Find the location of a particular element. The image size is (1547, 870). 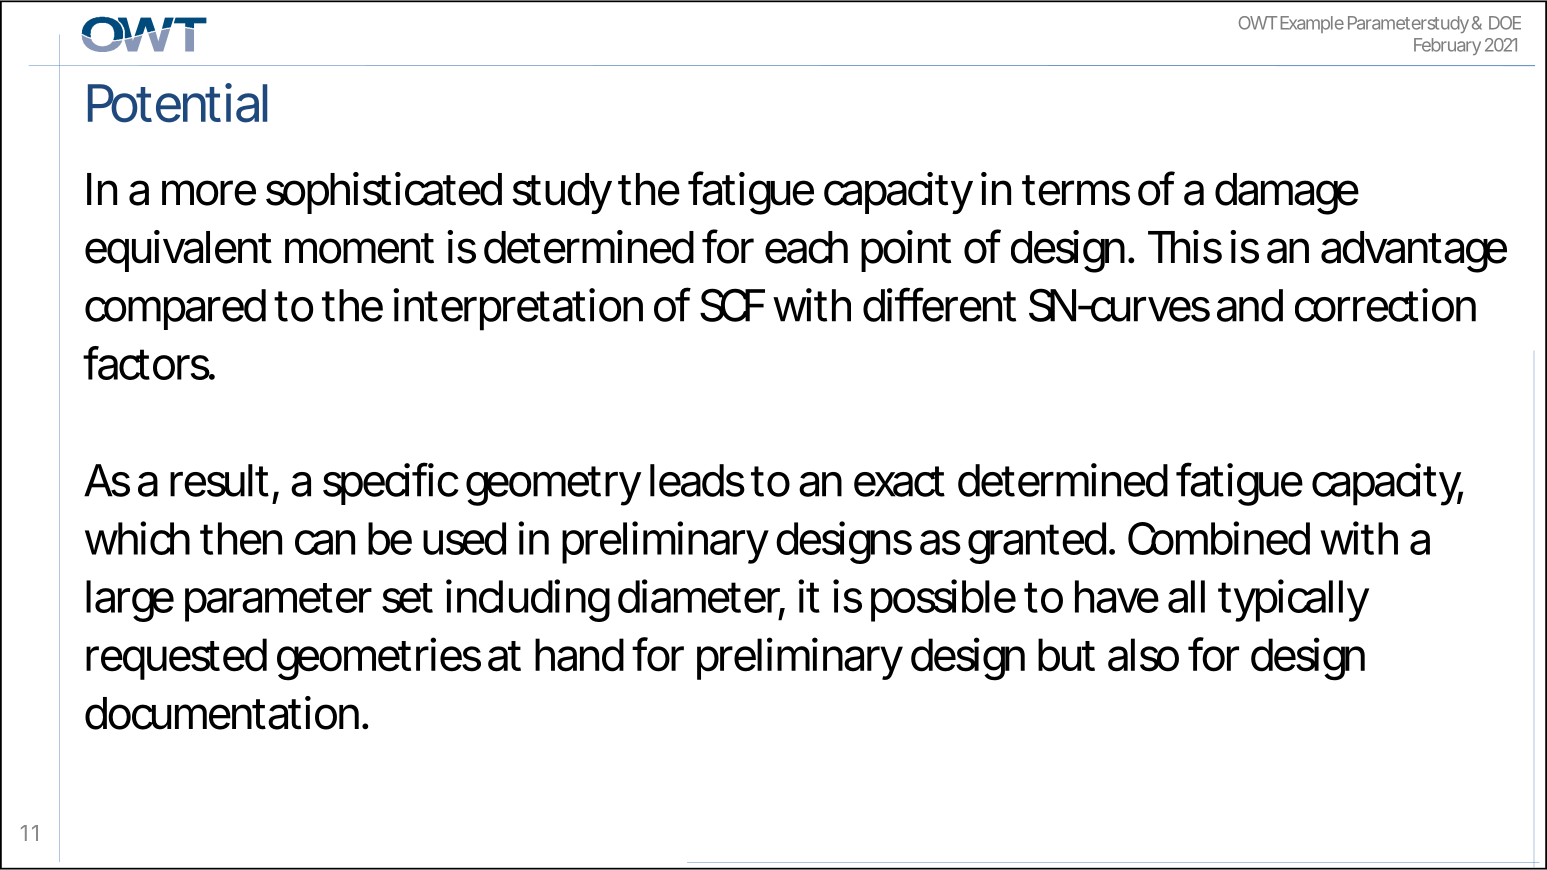

set is located at coordinates (407, 598).
